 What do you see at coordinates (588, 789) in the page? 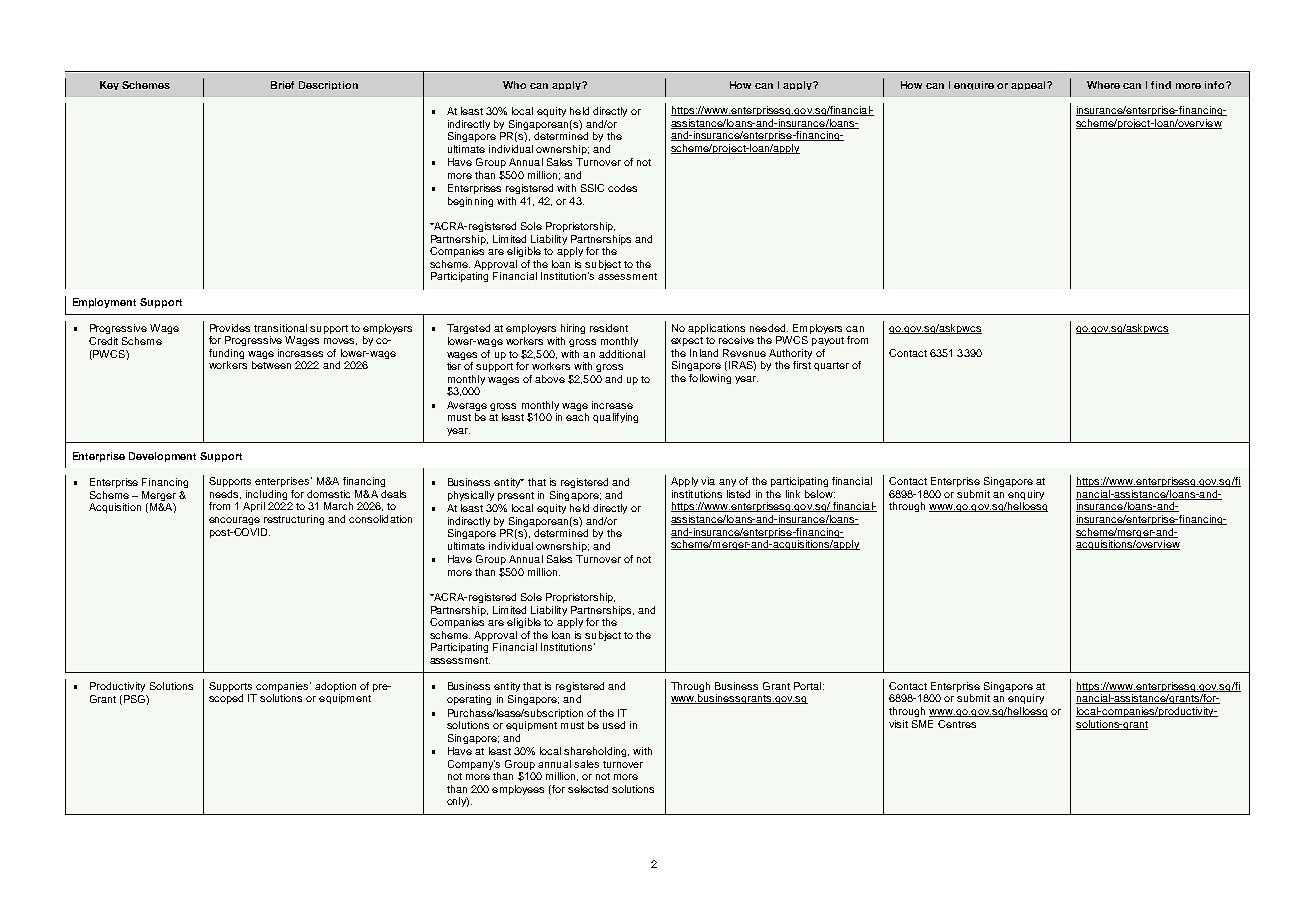
I see `selected` at bounding box center [588, 789].
